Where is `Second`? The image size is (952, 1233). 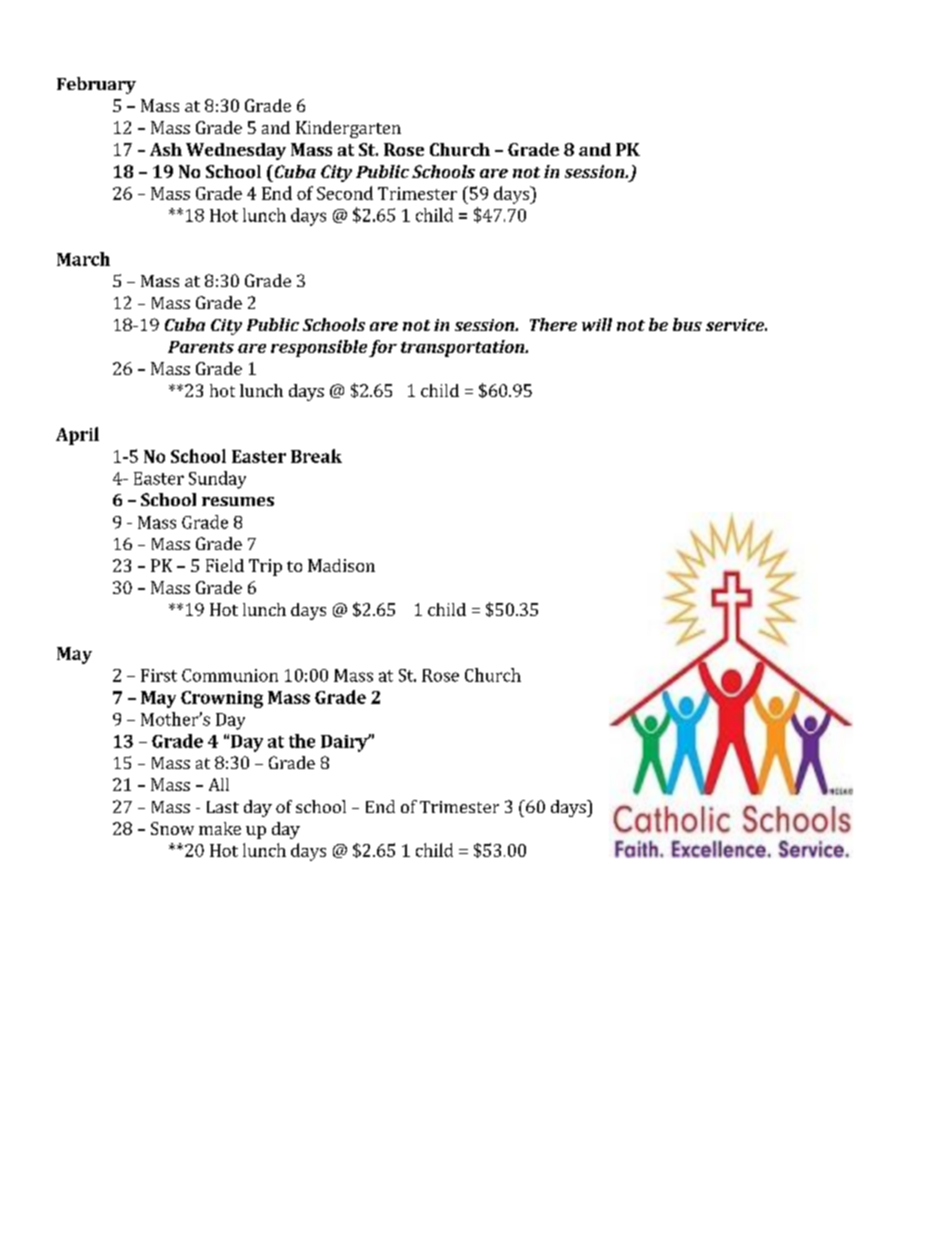 Second is located at coordinates (345, 193).
